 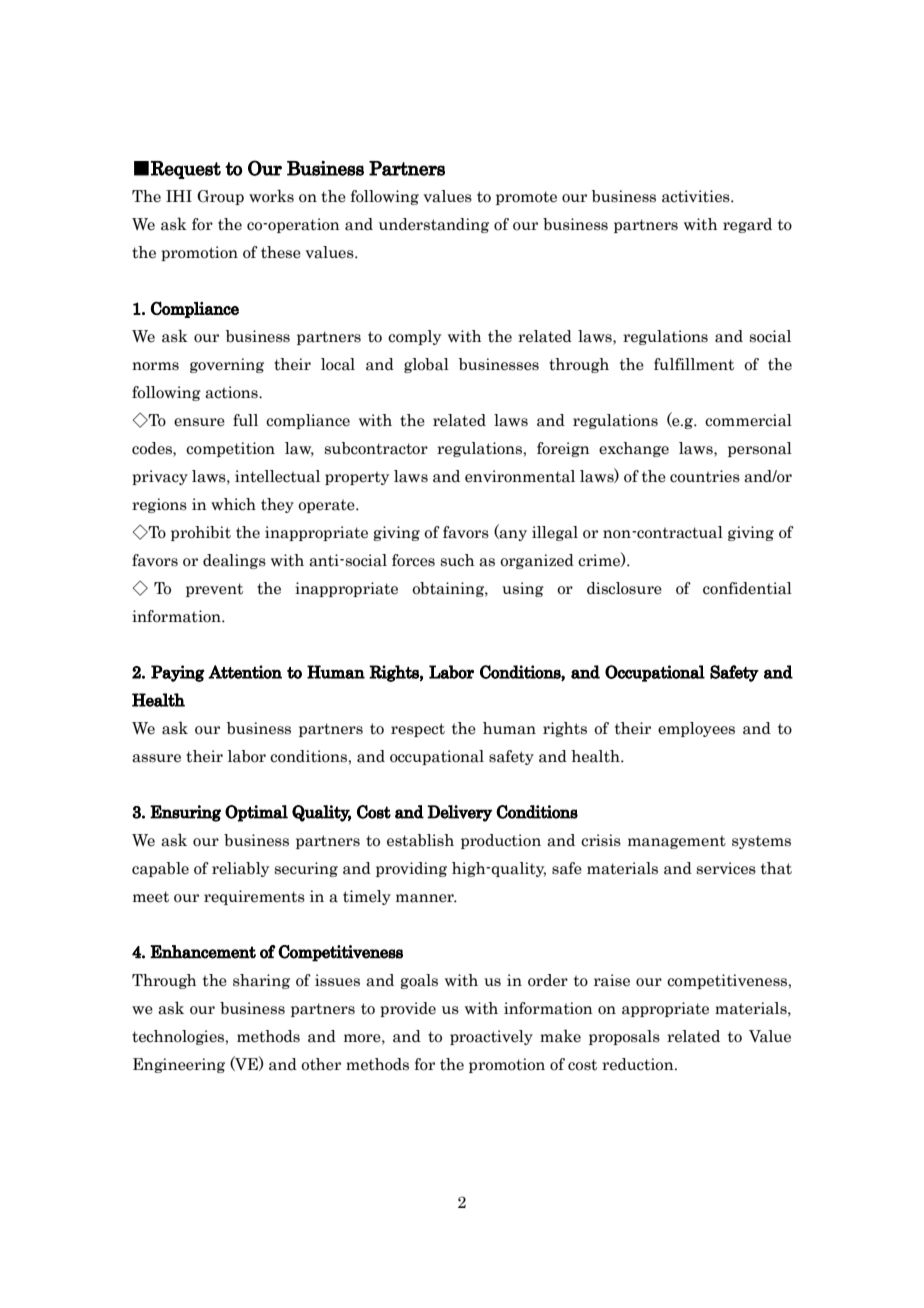 What do you see at coordinates (677, 842) in the document?
I see `management` at bounding box center [677, 842].
